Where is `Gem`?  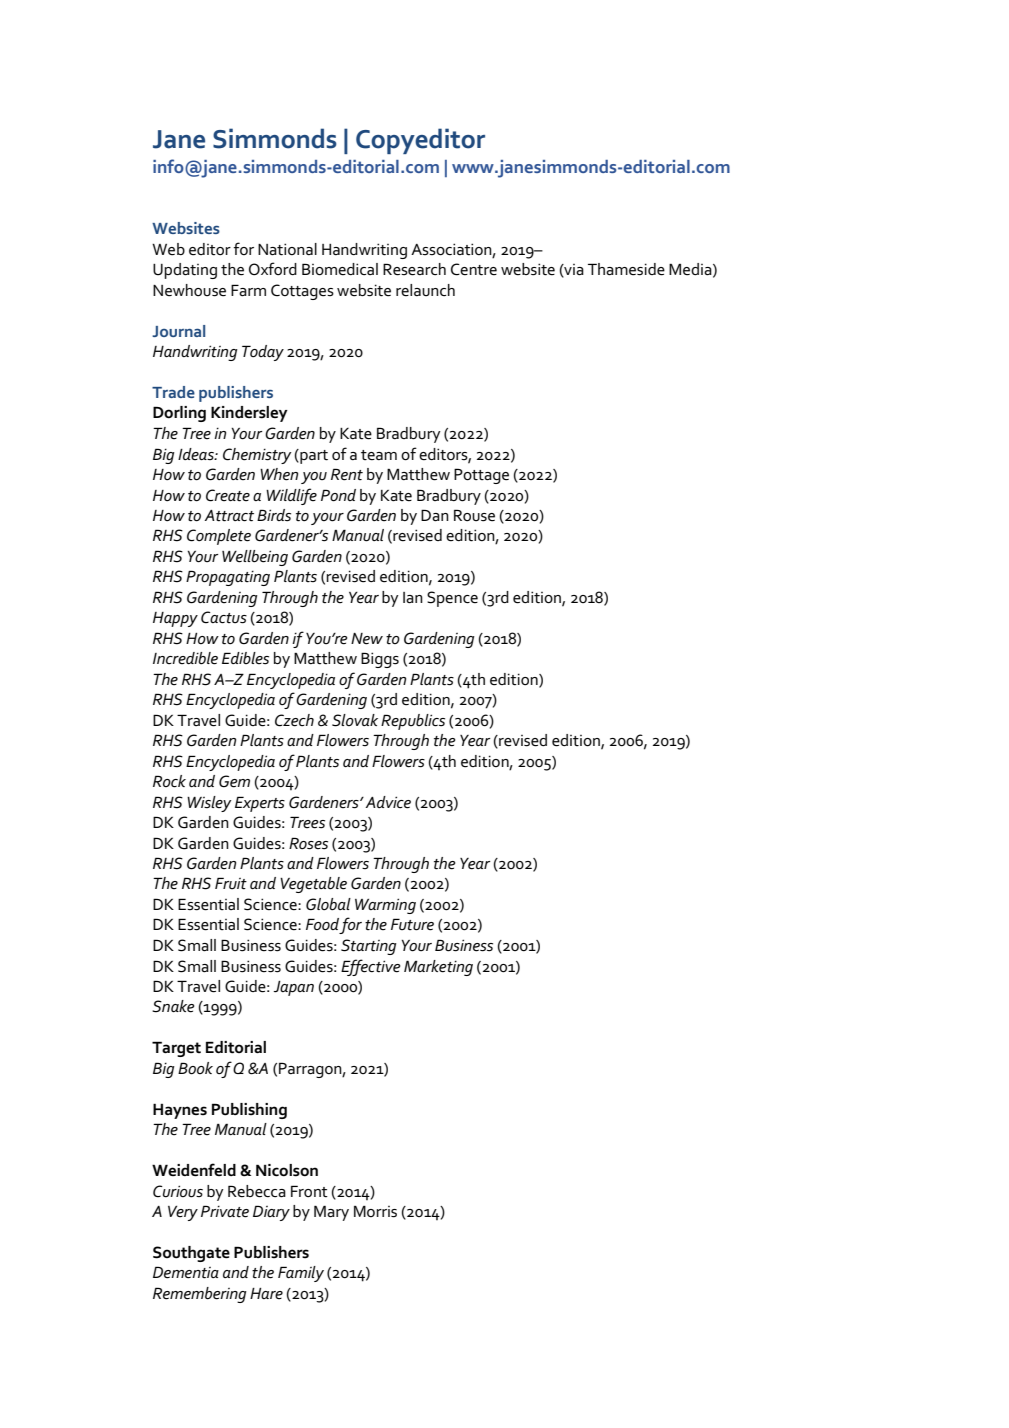
Gem is located at coordinates (234, 781).
